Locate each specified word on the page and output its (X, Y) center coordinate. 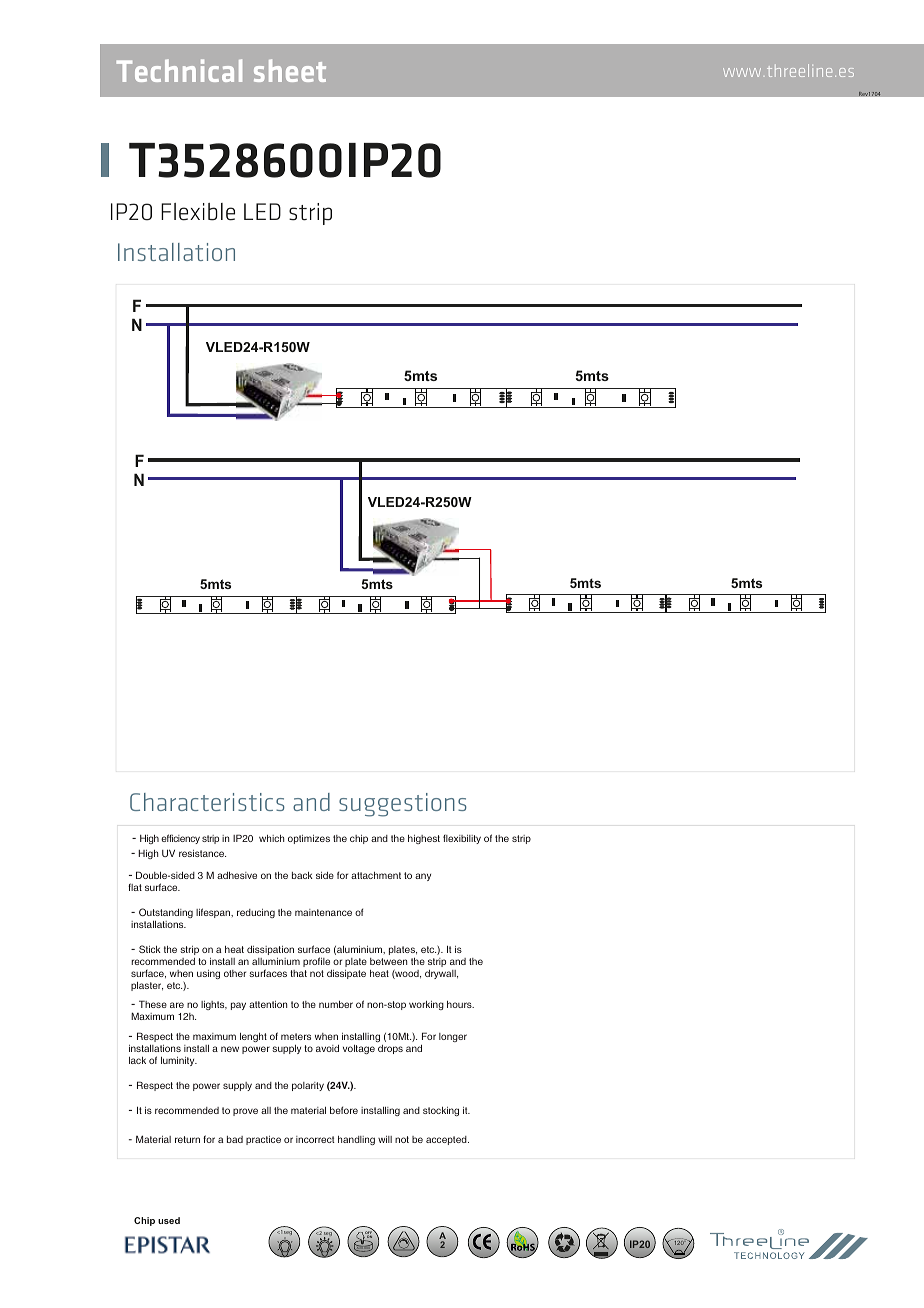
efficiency (180, 839)
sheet (290, 70)
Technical (179, 70)
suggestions (403, 805)
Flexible (198, 212)
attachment (376, 875)
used (169, 1220)
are (177, 1005)
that (298, 973)
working (426, 1005)
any (423, 877)
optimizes (309, 839)
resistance (202, 853)
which (271, 838)
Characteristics (207, 802)
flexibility (462, 839)
